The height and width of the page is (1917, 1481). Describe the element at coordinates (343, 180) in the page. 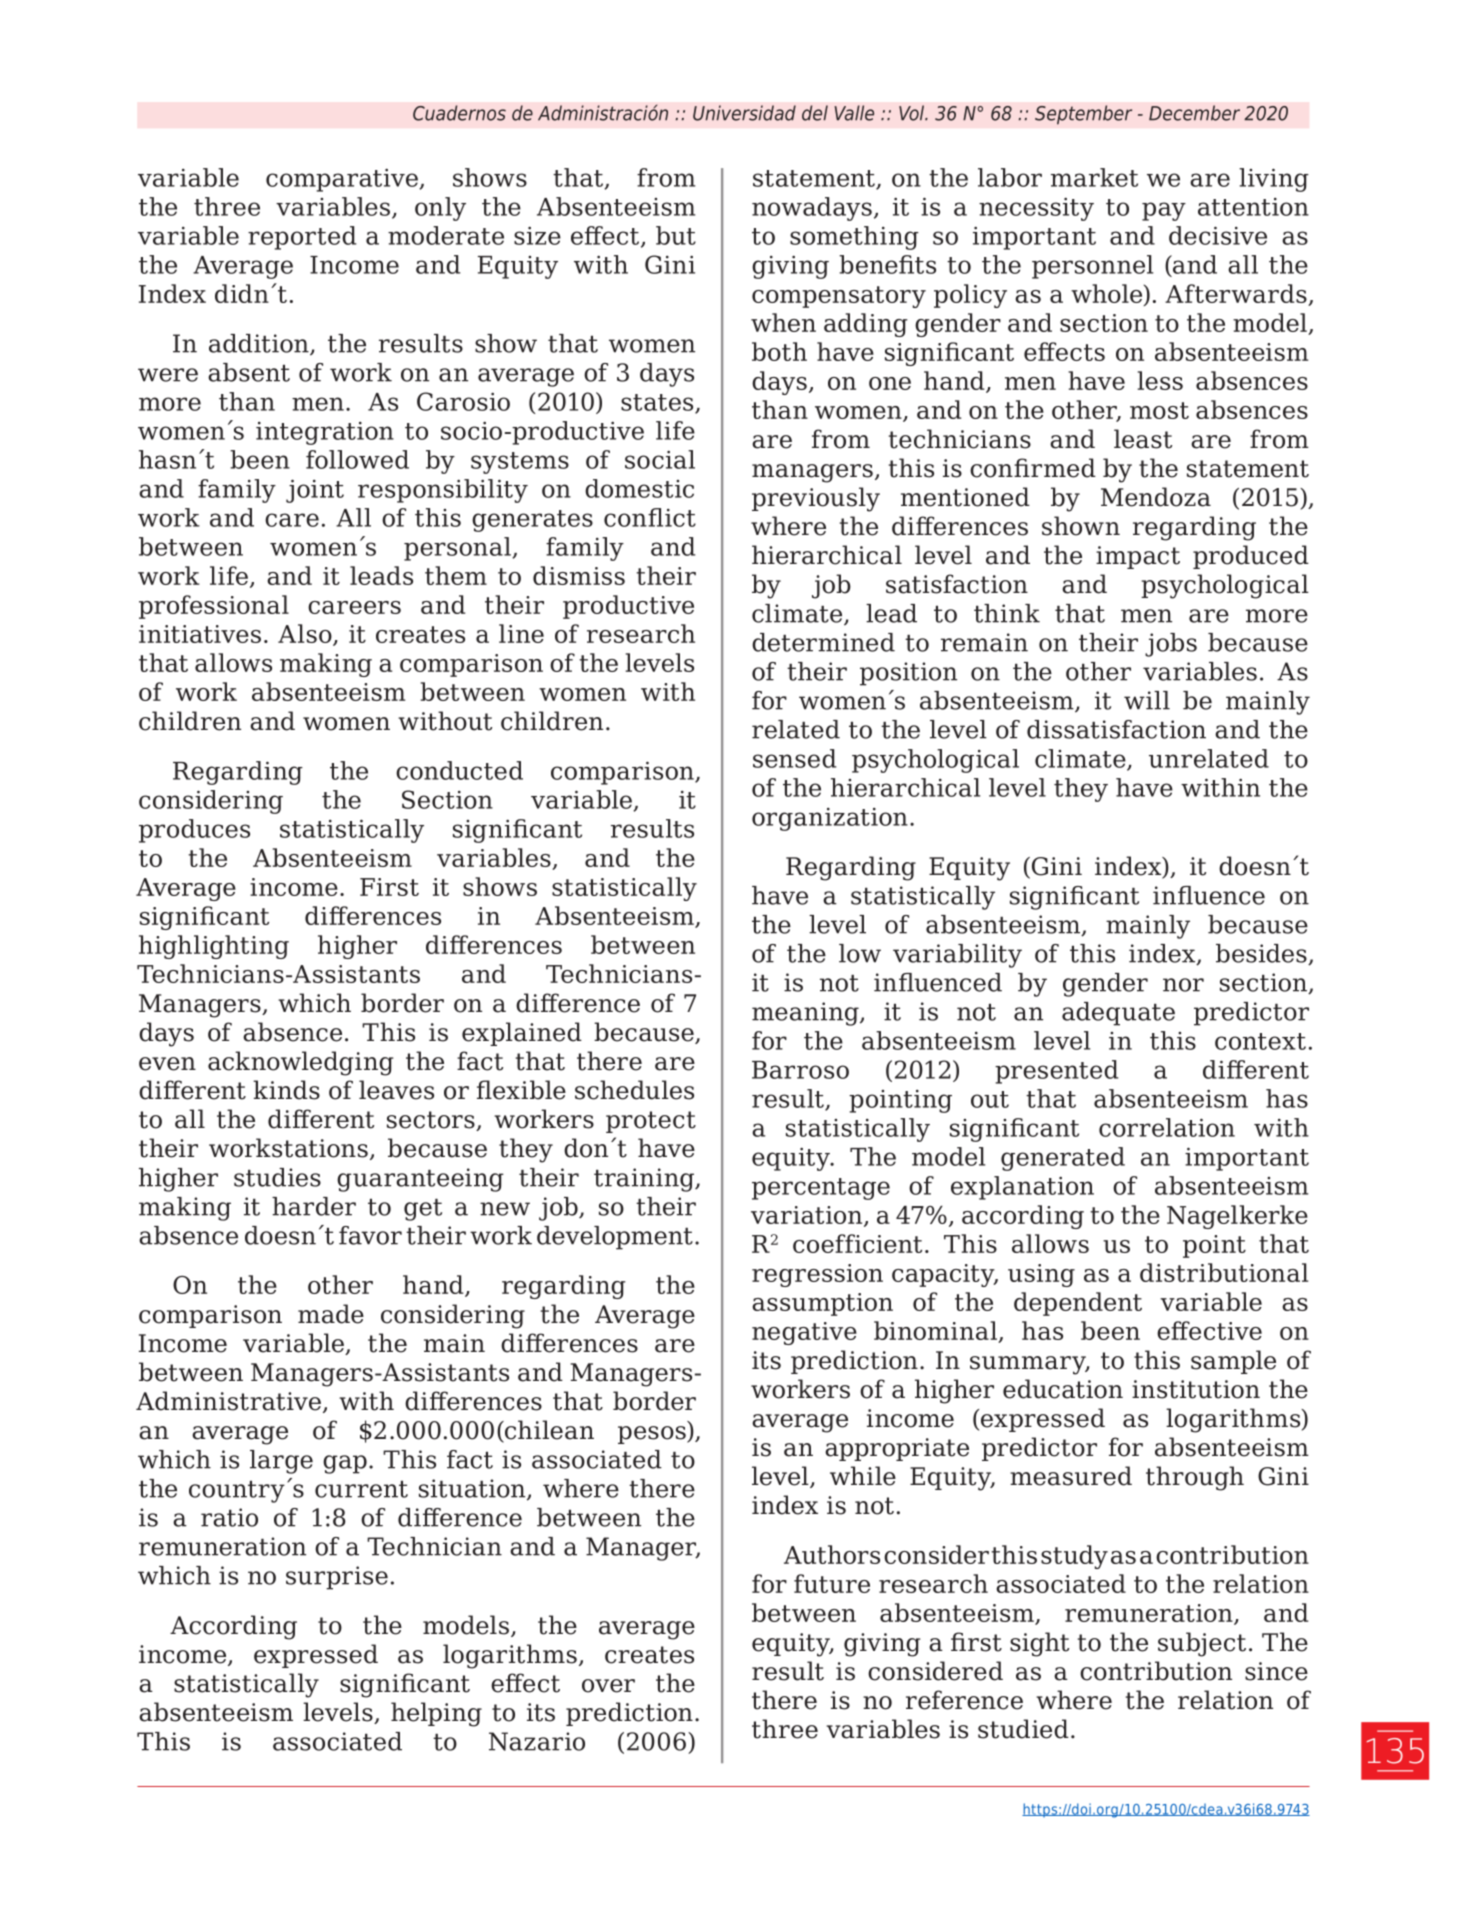

I see `comparative` at that location.
